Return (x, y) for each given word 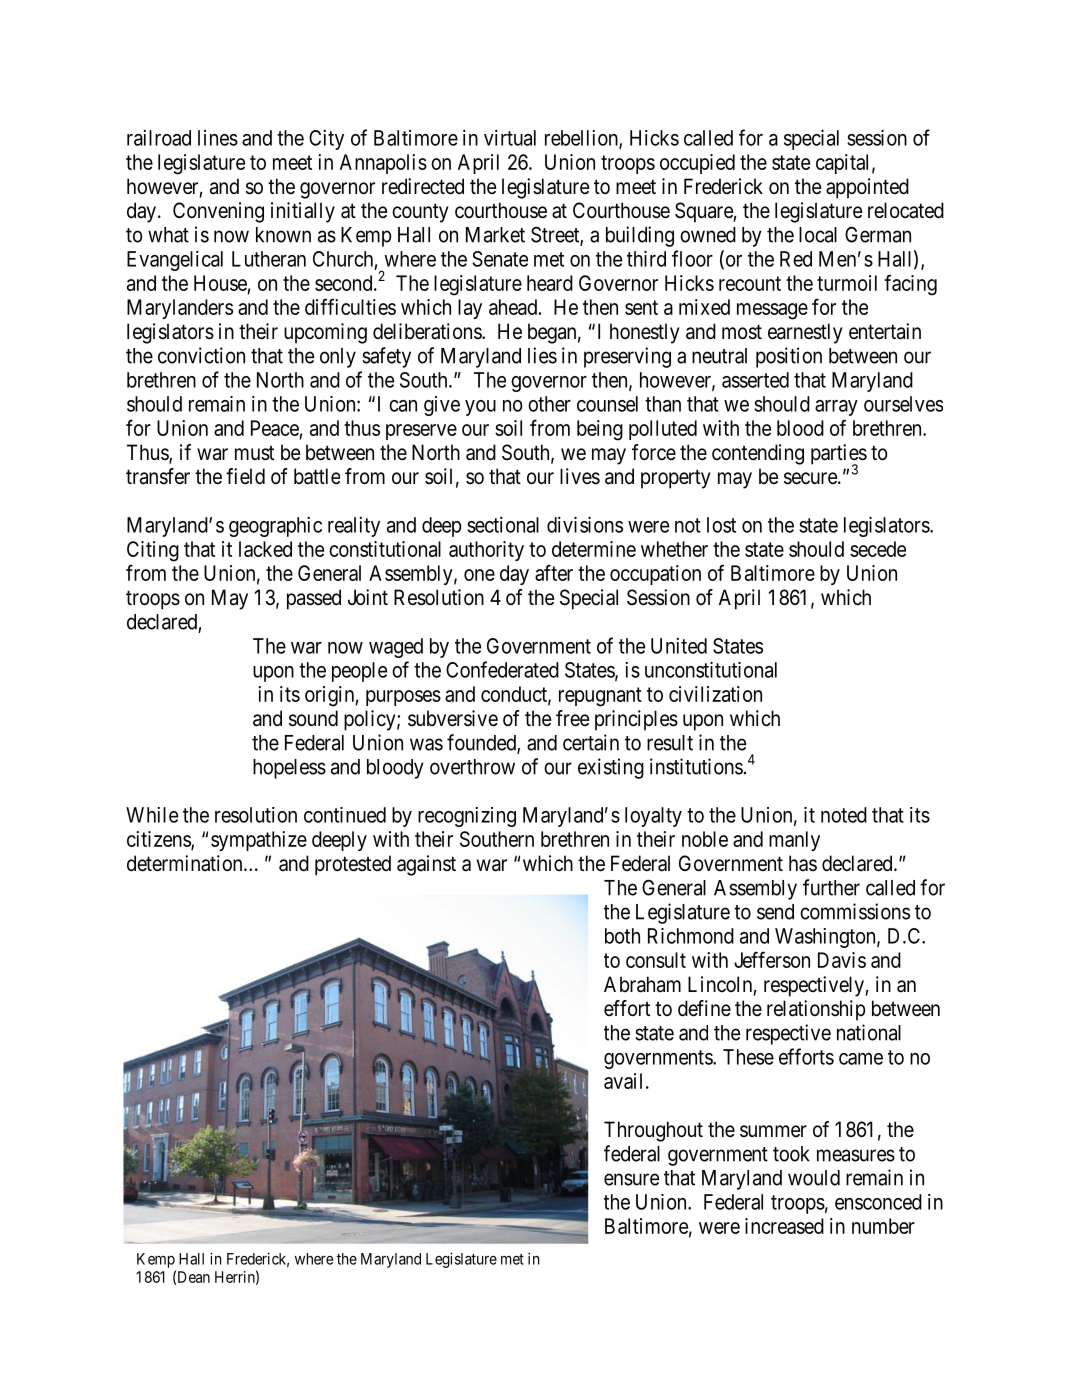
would (814, 1178)
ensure (632, 1179)
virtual (510, 138)
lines (218, 138)
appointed (867, 188)
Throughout (653, 1131)
